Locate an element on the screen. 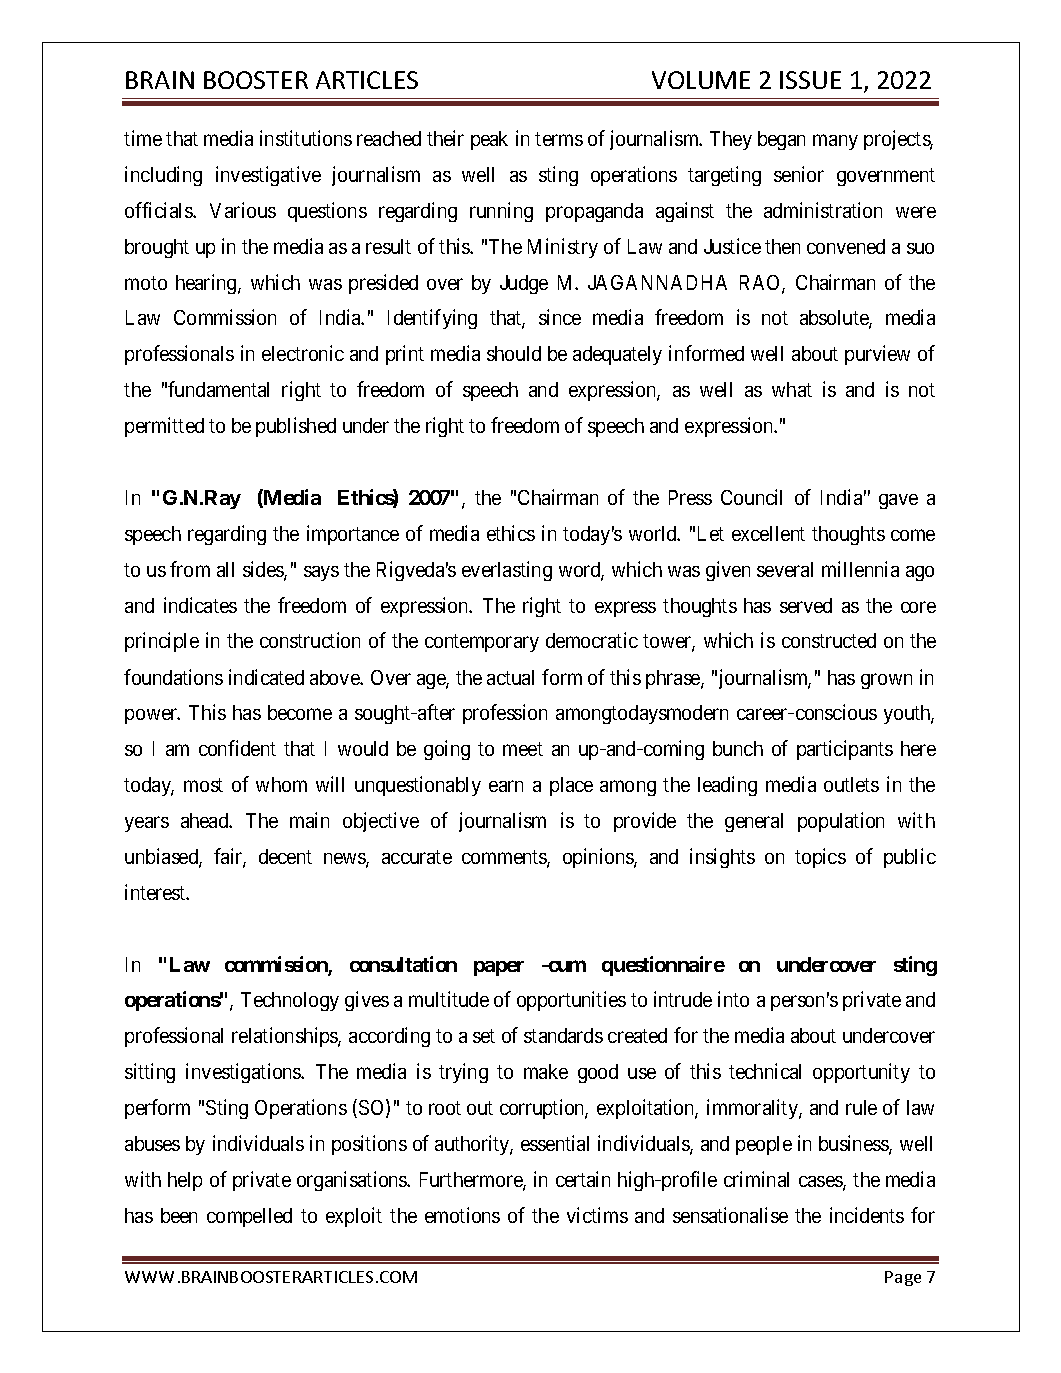 The image size is (1061, 1373). institutions is located at coordinates (306, 138).
